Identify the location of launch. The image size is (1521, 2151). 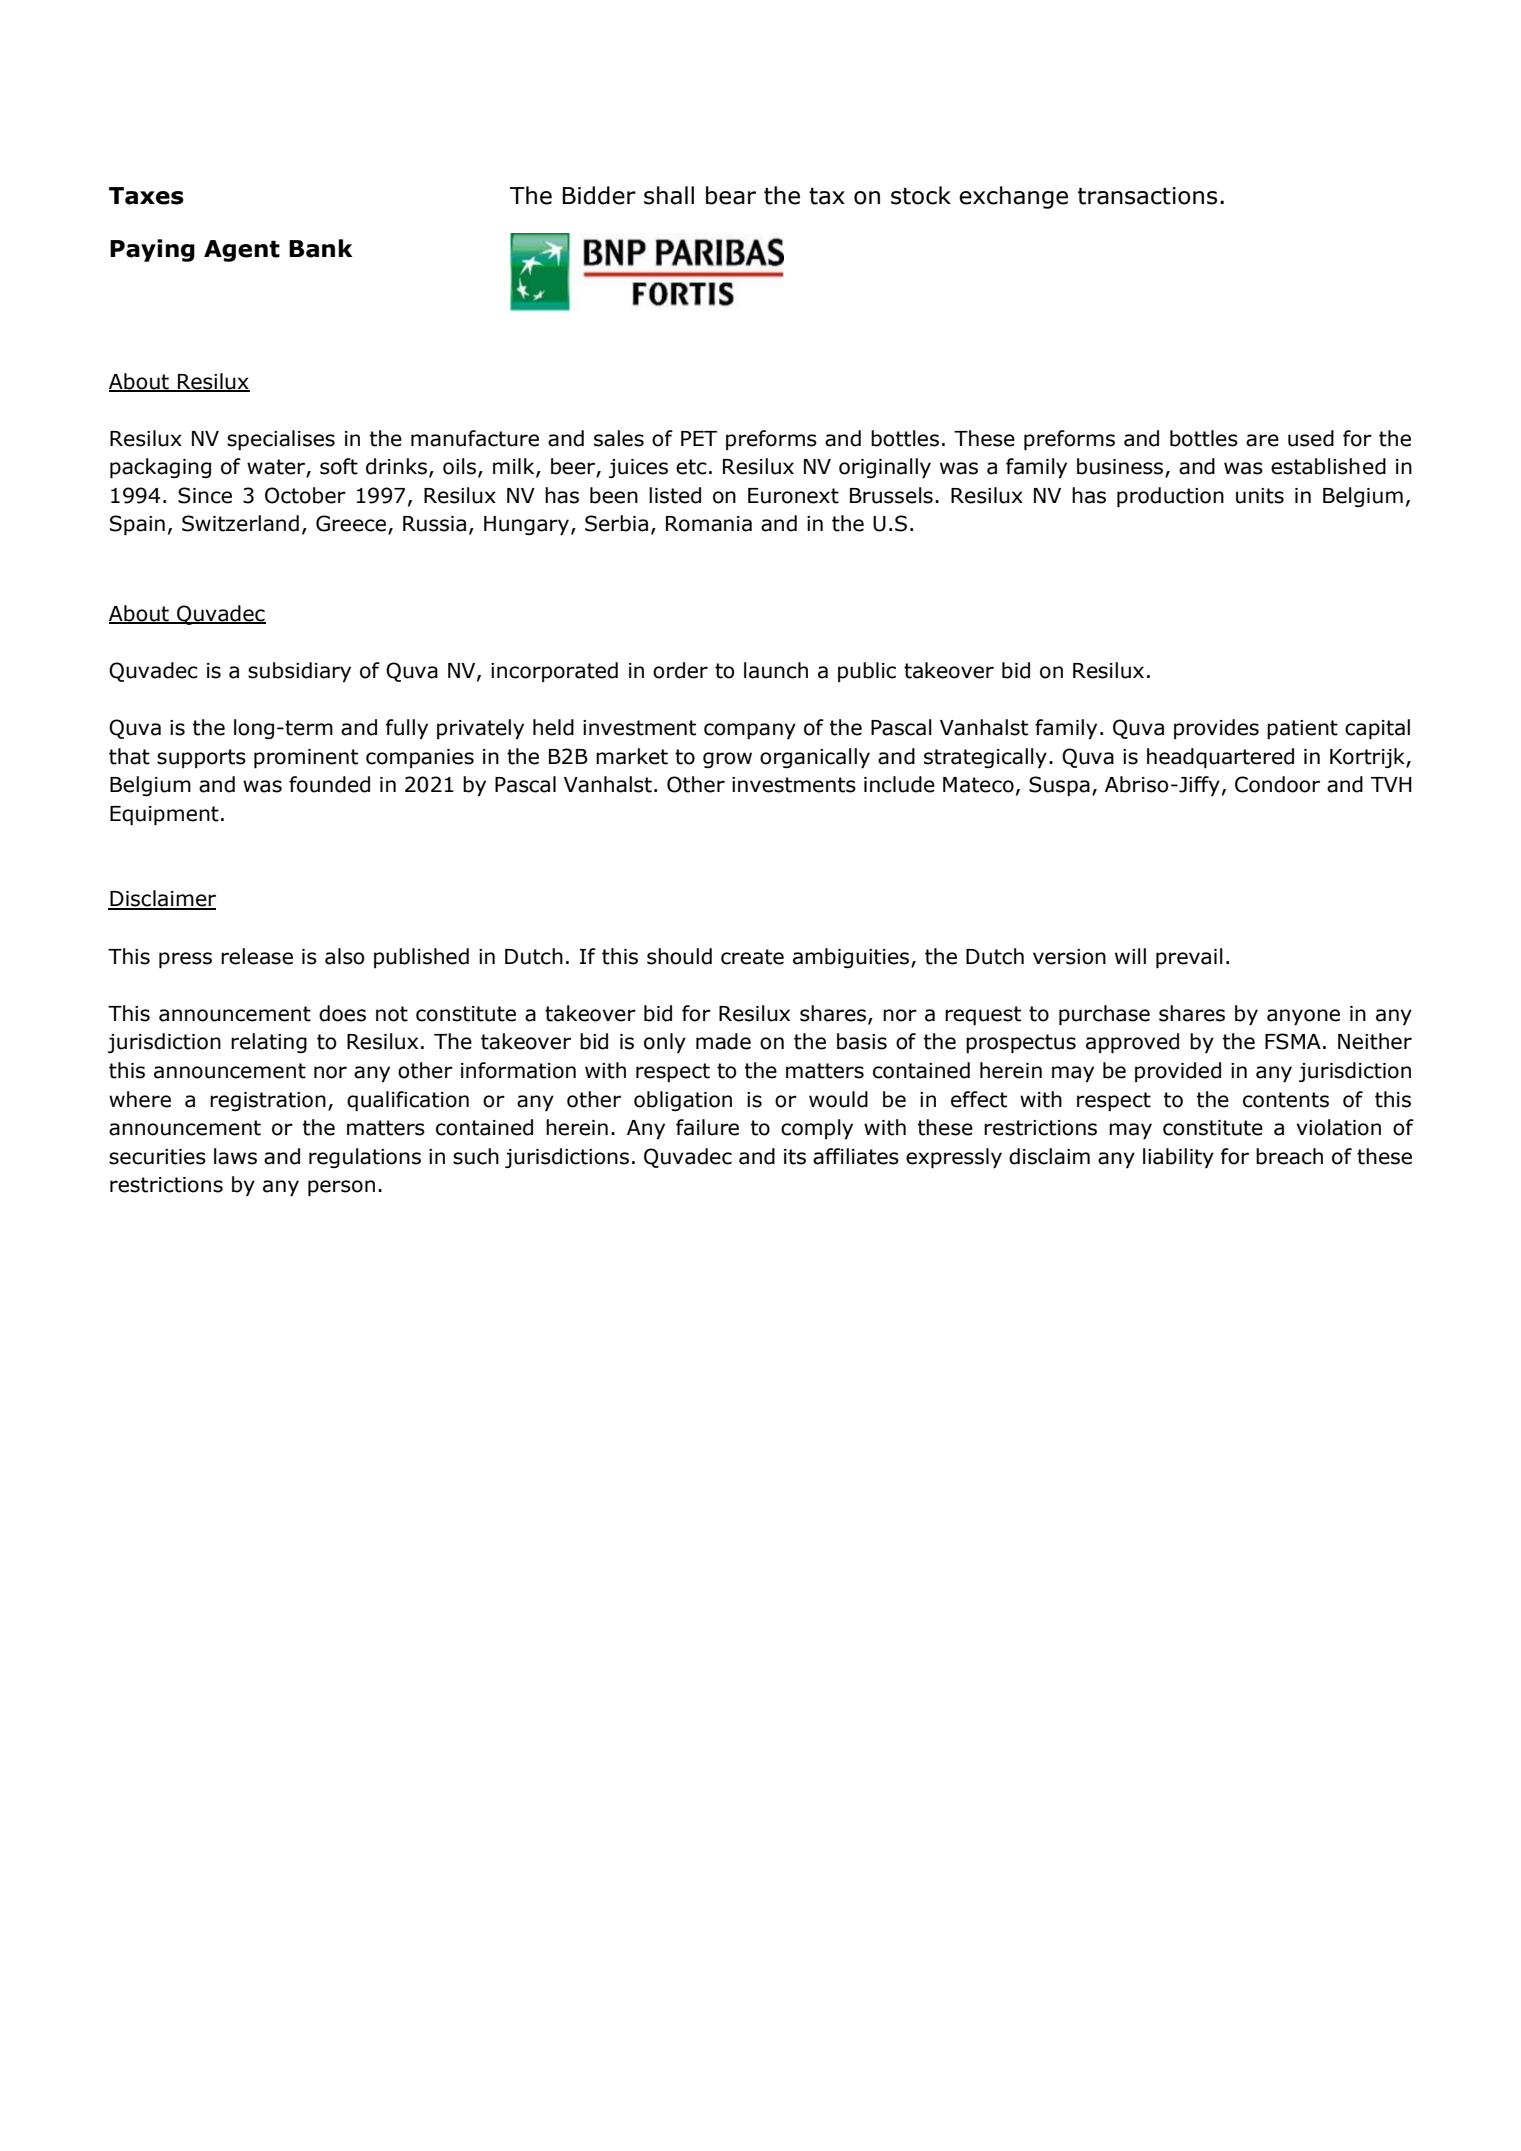
(776, 670).
